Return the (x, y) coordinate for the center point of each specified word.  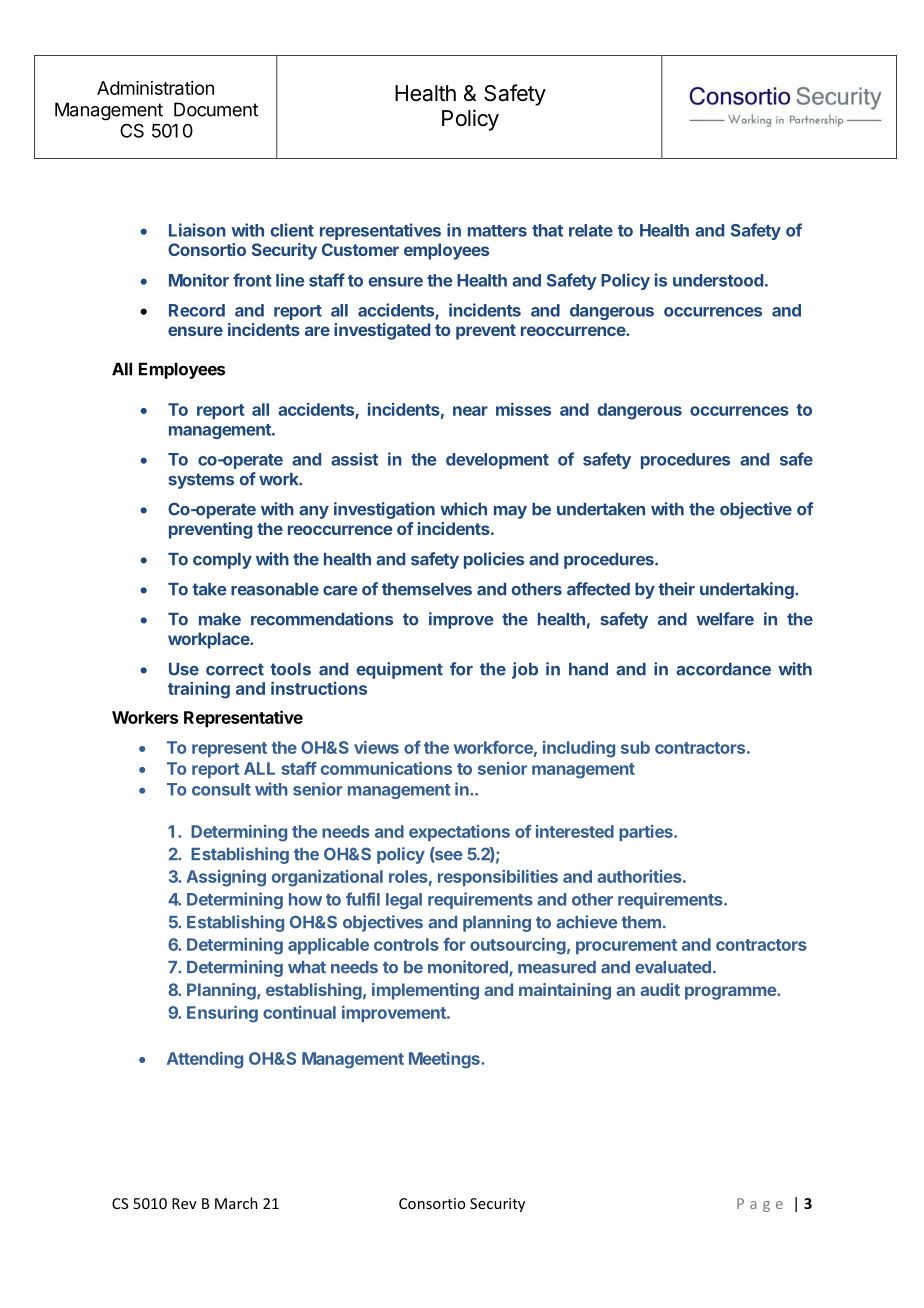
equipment (399, 670)
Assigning (226, 878)
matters (497, 231)
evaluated (673, 967)
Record (197, 310)
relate (591, 230)
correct (235, 669)
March (236, 1203)
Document (216, 109)
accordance (723, 669)
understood (718, 280)
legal (404, 901)
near (470, 411)
